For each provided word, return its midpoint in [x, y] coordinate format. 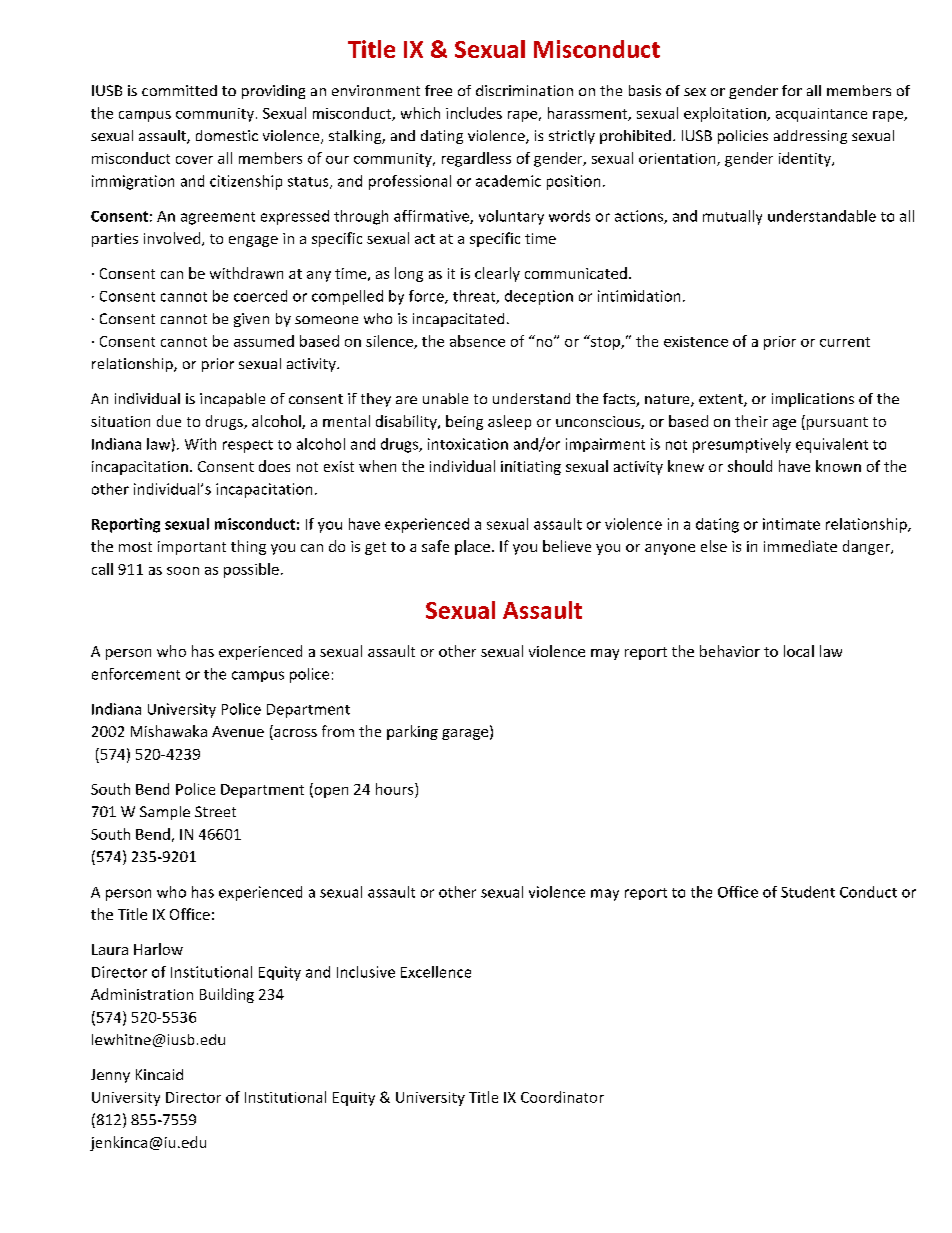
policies [743, 137]
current [845, 342]
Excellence [436, 972]
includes [474, 113]
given [251, 320]
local [799, 651]
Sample [165, 813]
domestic [227, 135]
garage [466, 734]
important [192, 548]
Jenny [110, 1076]
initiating [531, 468]
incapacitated [458, 320]
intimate [791, 524]
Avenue [238, 731]
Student [808, 892]
